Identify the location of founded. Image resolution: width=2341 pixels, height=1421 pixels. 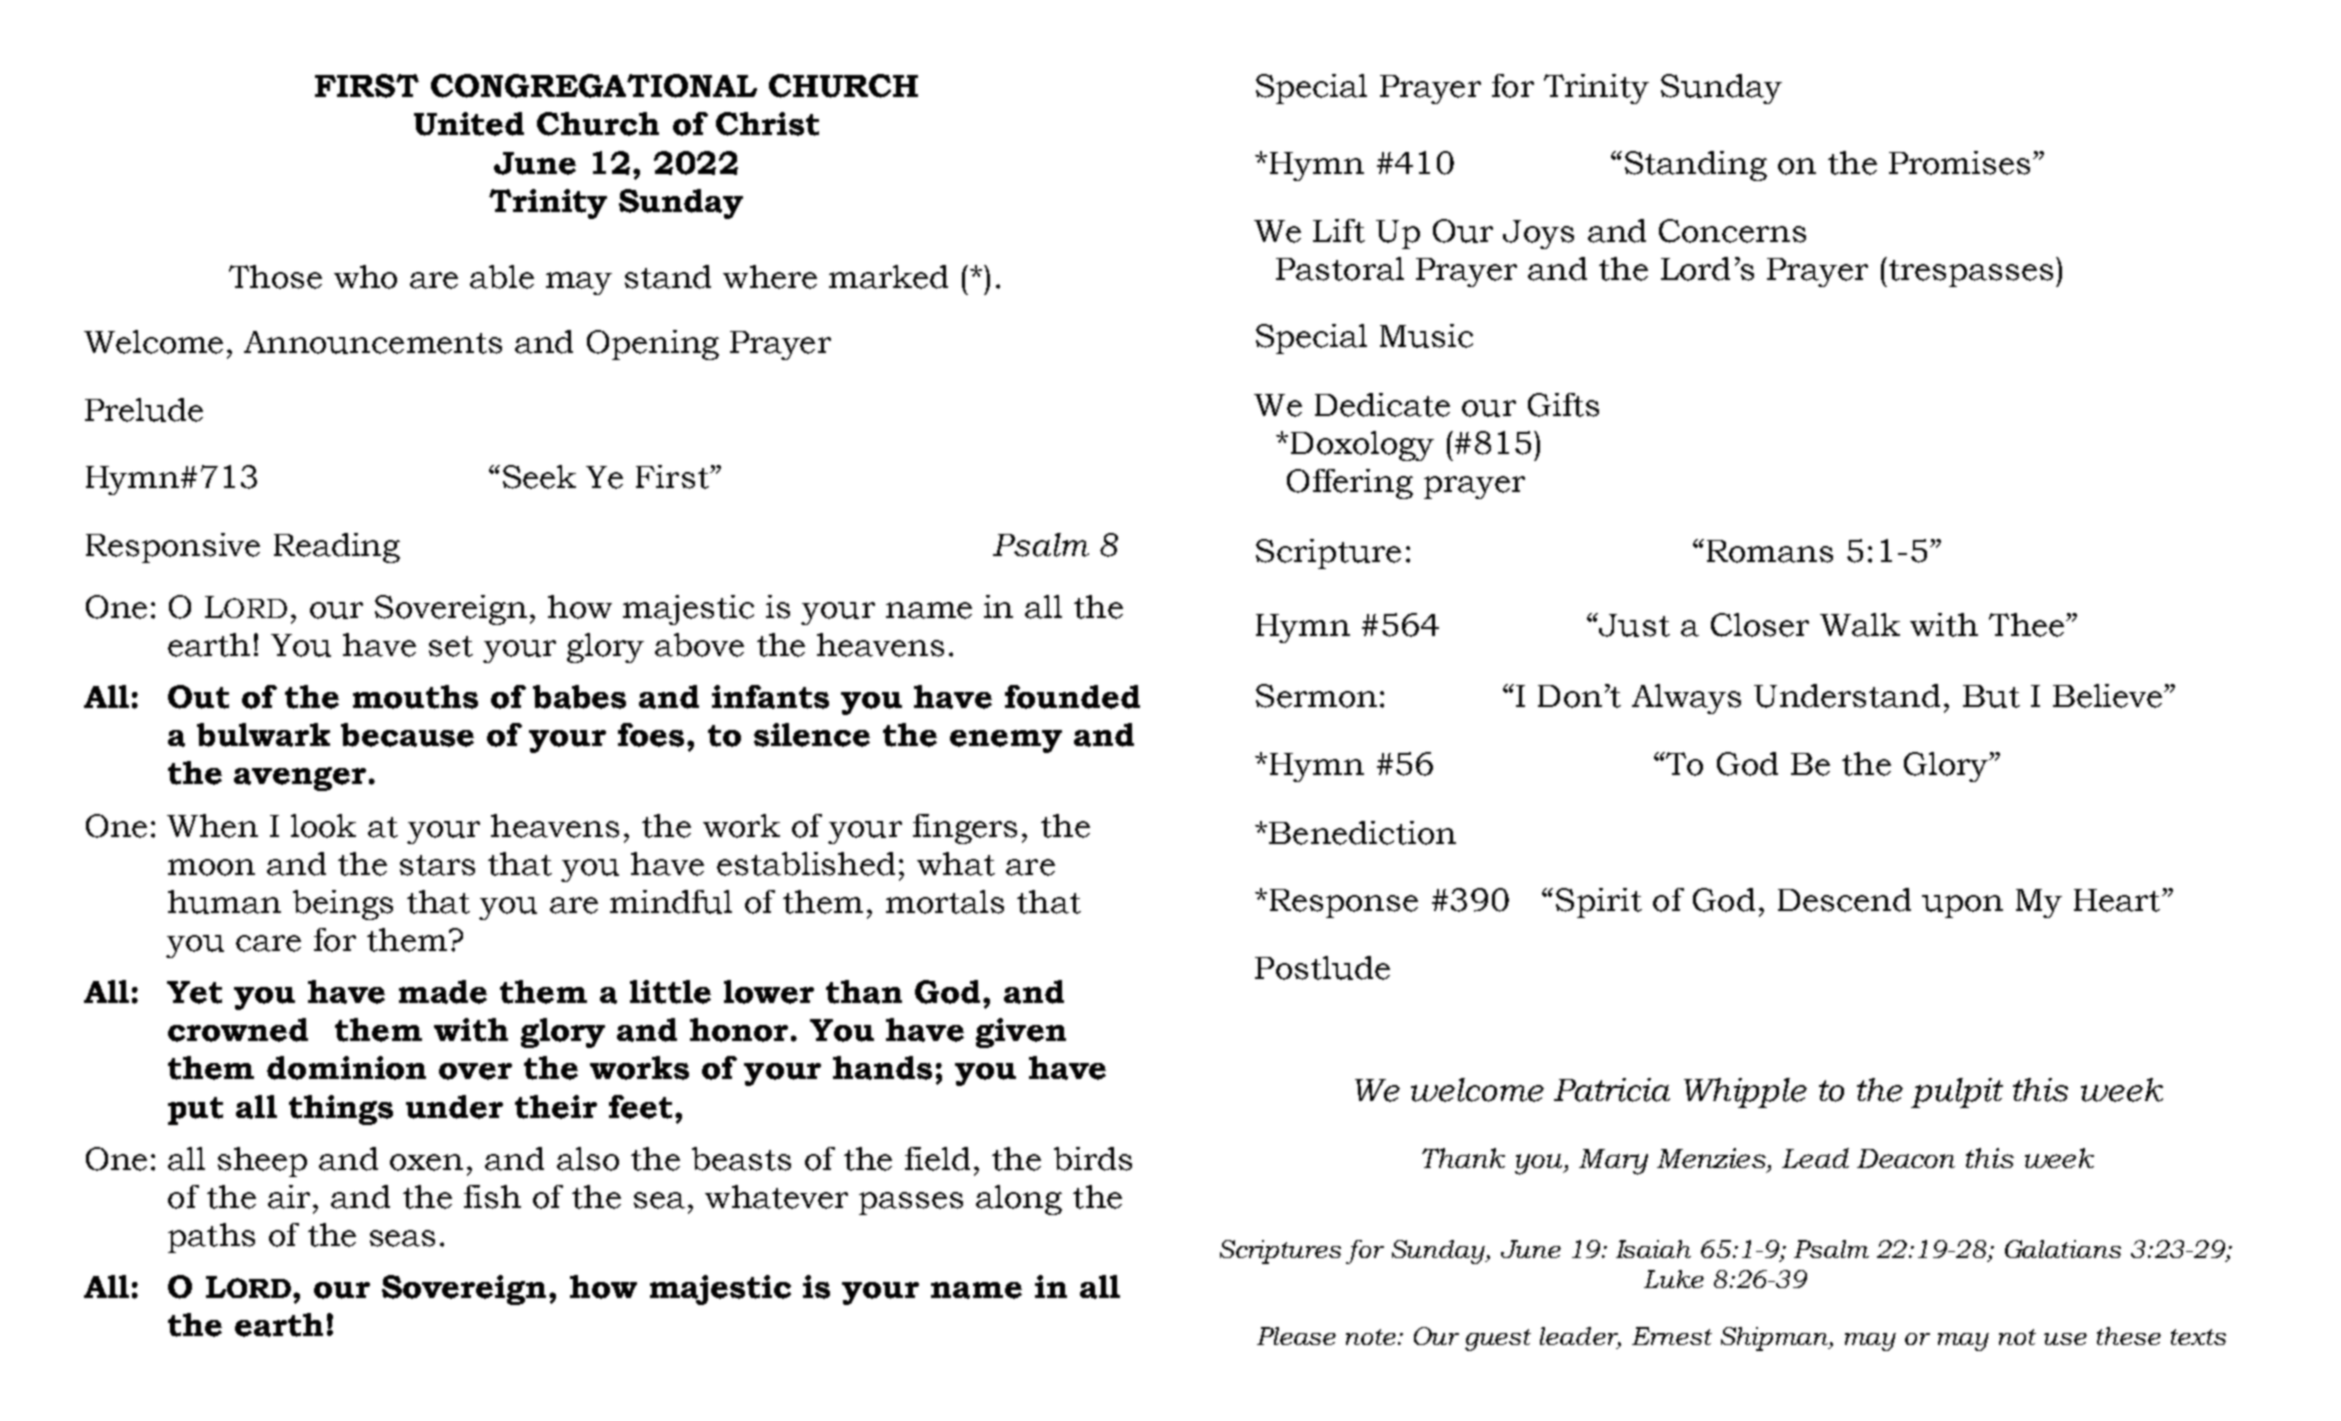
(1072, 697).
